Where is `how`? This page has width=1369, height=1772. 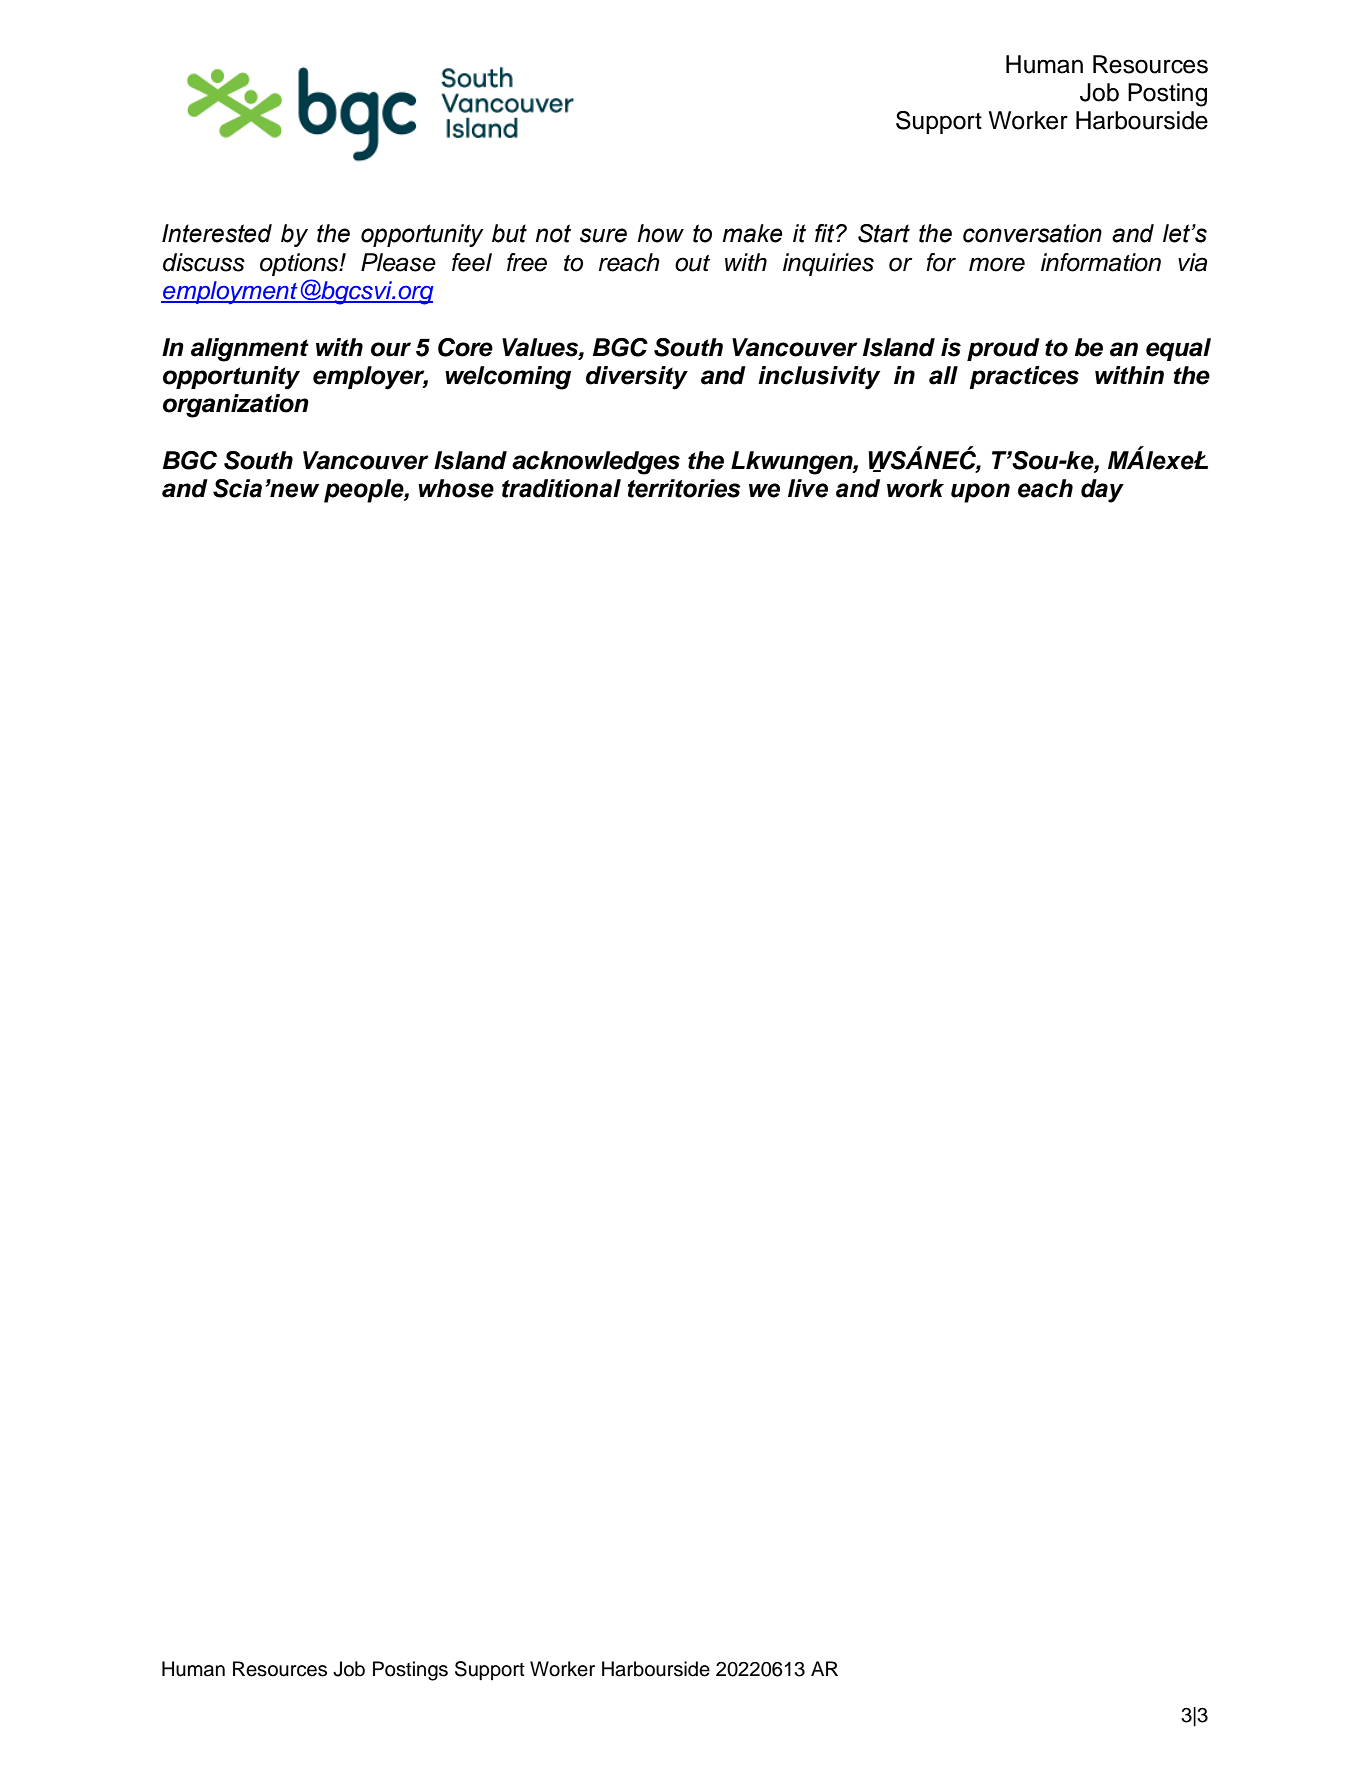 how is located at coordinates (660, 233).
